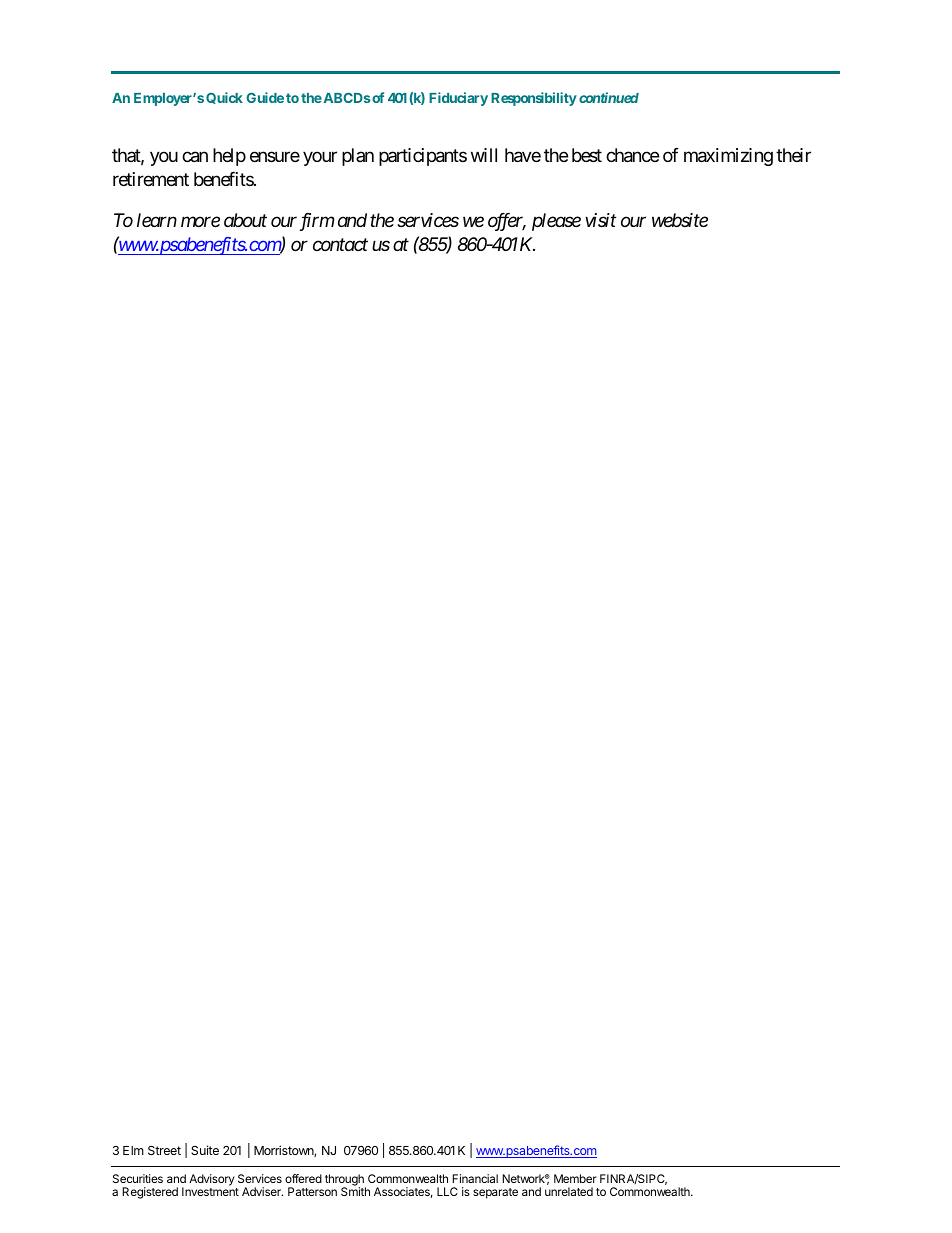 This image has height=1233, width=952. I want to click on Member, so click(575, 1178).
